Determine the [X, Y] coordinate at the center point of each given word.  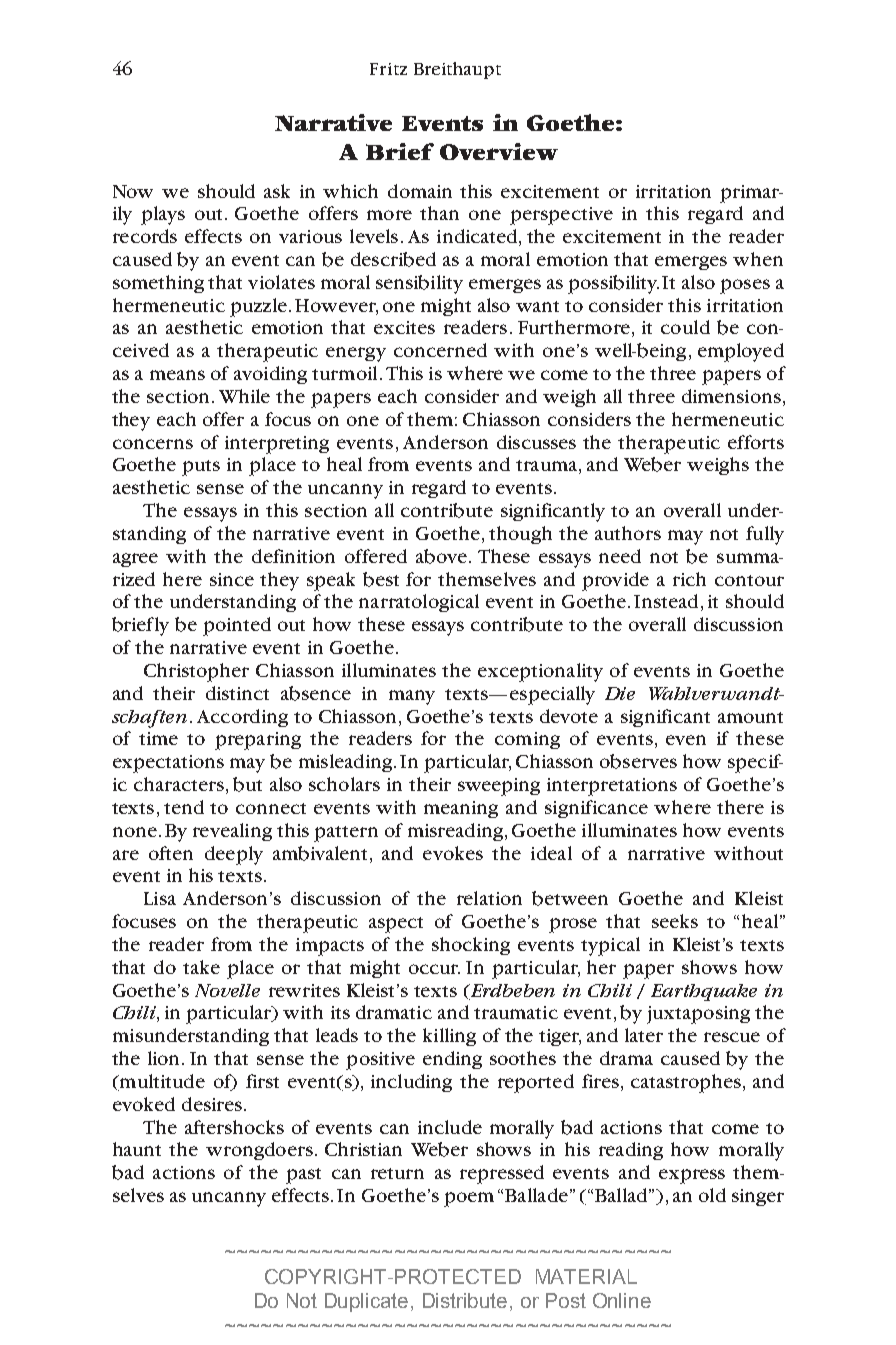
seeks [675, 921]
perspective [561, 216]
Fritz [388, 69]
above [441, 556]
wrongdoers [259, 1151]
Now [133, 191]
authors [628, 533]
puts [201, 468]
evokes [453, 853]
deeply [234, 855]
